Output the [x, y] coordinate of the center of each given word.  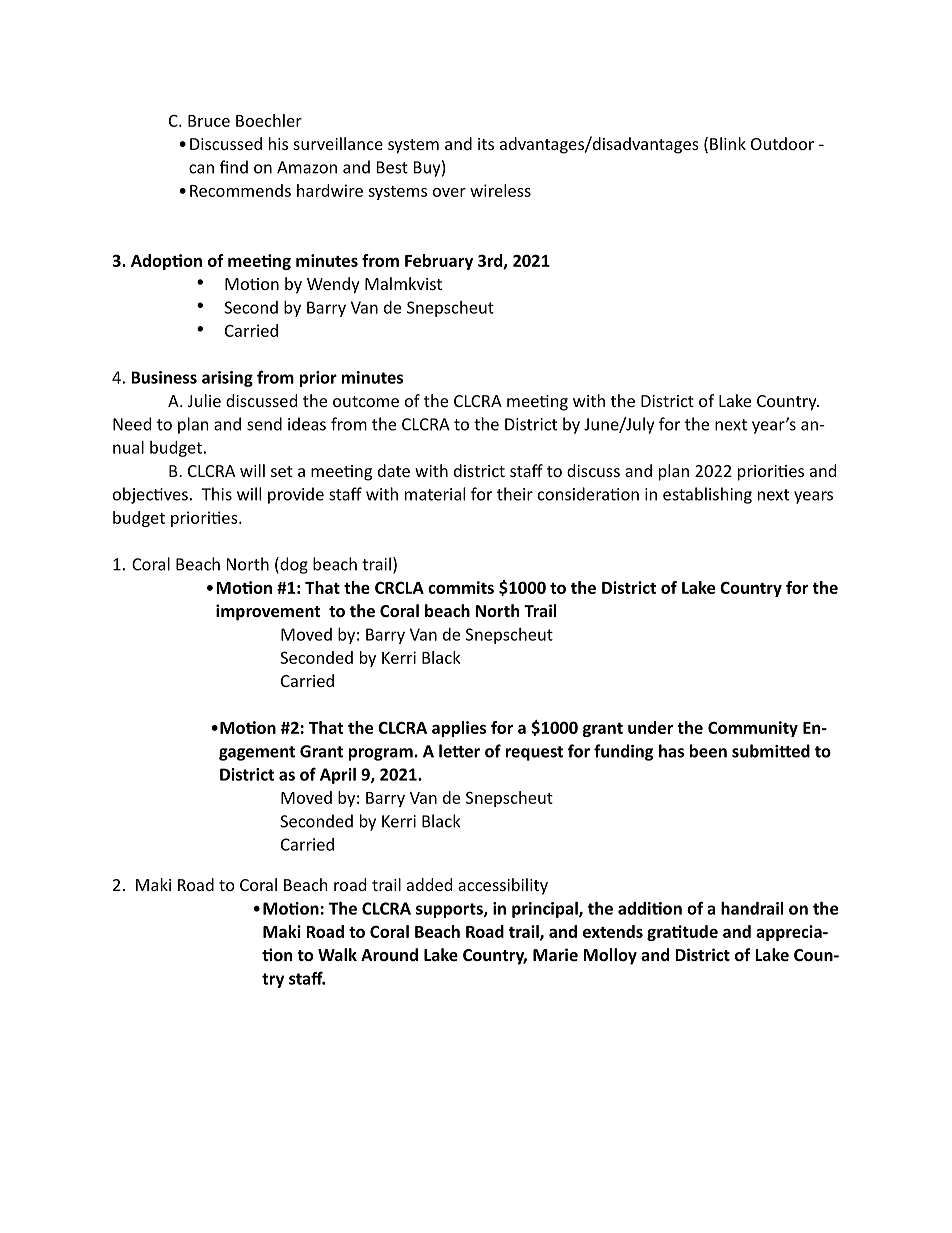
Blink [728, 143]
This [217, 494]
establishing [707, 495]
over [449, 192]
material [435, 494]
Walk [337, 954]
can [201, 169]
